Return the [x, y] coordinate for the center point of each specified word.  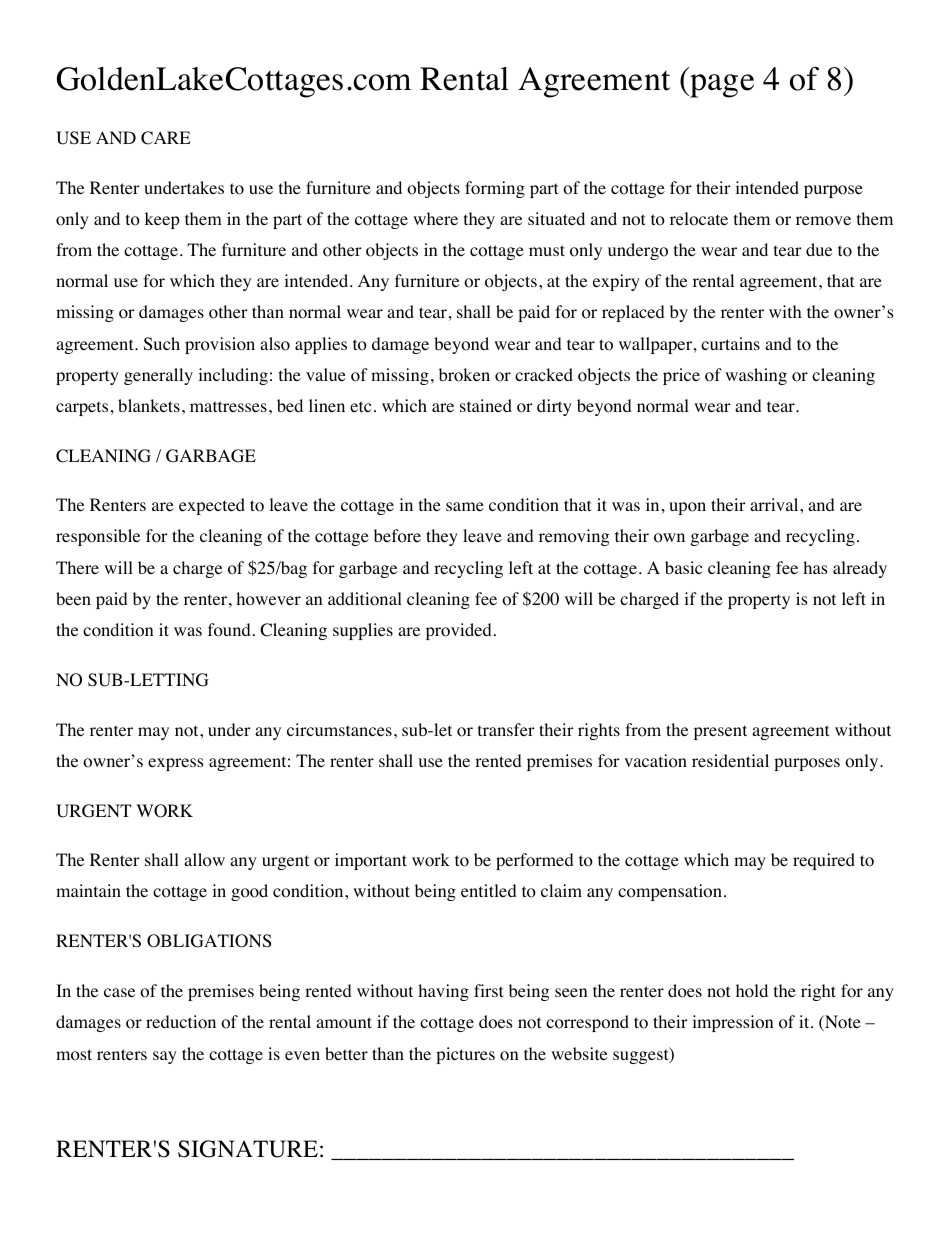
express [176, 764]
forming [495, 189]
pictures [465, 1055]
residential [730, 760]
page [721, 86]
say [165, 1057]
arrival [775, 504]
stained [486, 405]
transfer [506, 729]
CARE [166, 138]
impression [732, 1023]
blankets [149, 405]
